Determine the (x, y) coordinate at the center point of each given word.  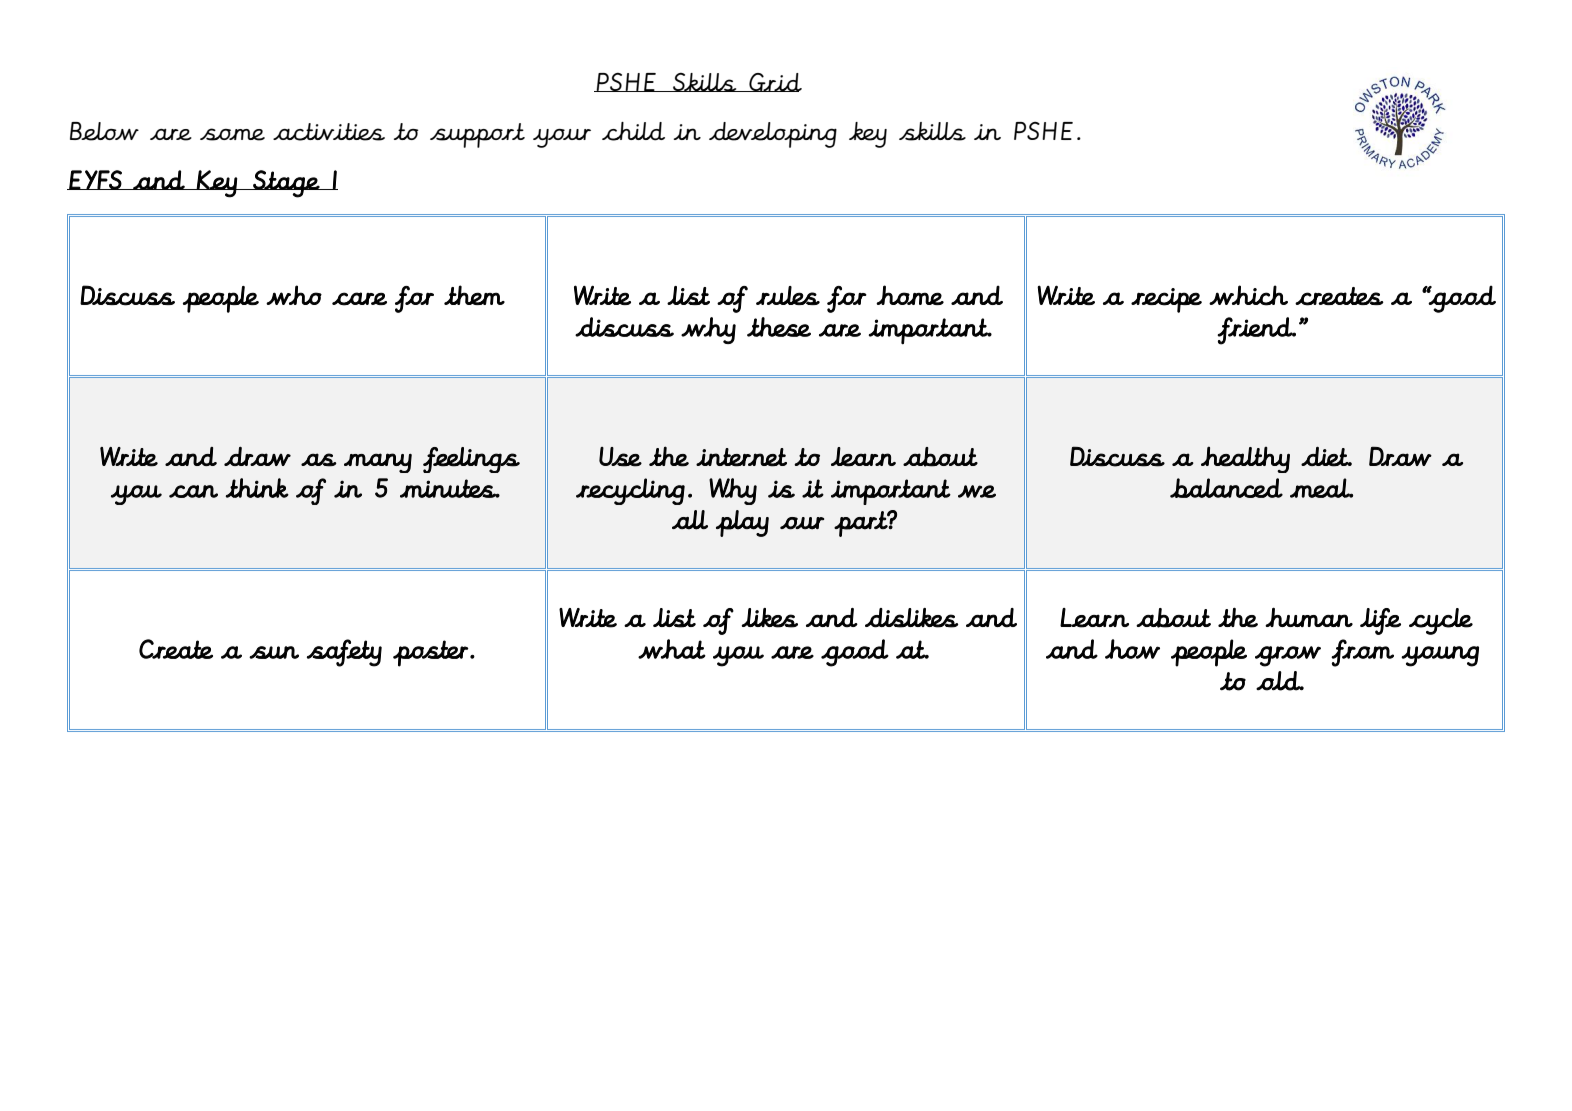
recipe (1166, 300)
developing (773, 135)
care (359, 299)
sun (274, 652)
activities (329, 132)
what (672, 649)
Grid (774, 82)
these (779, 327)
